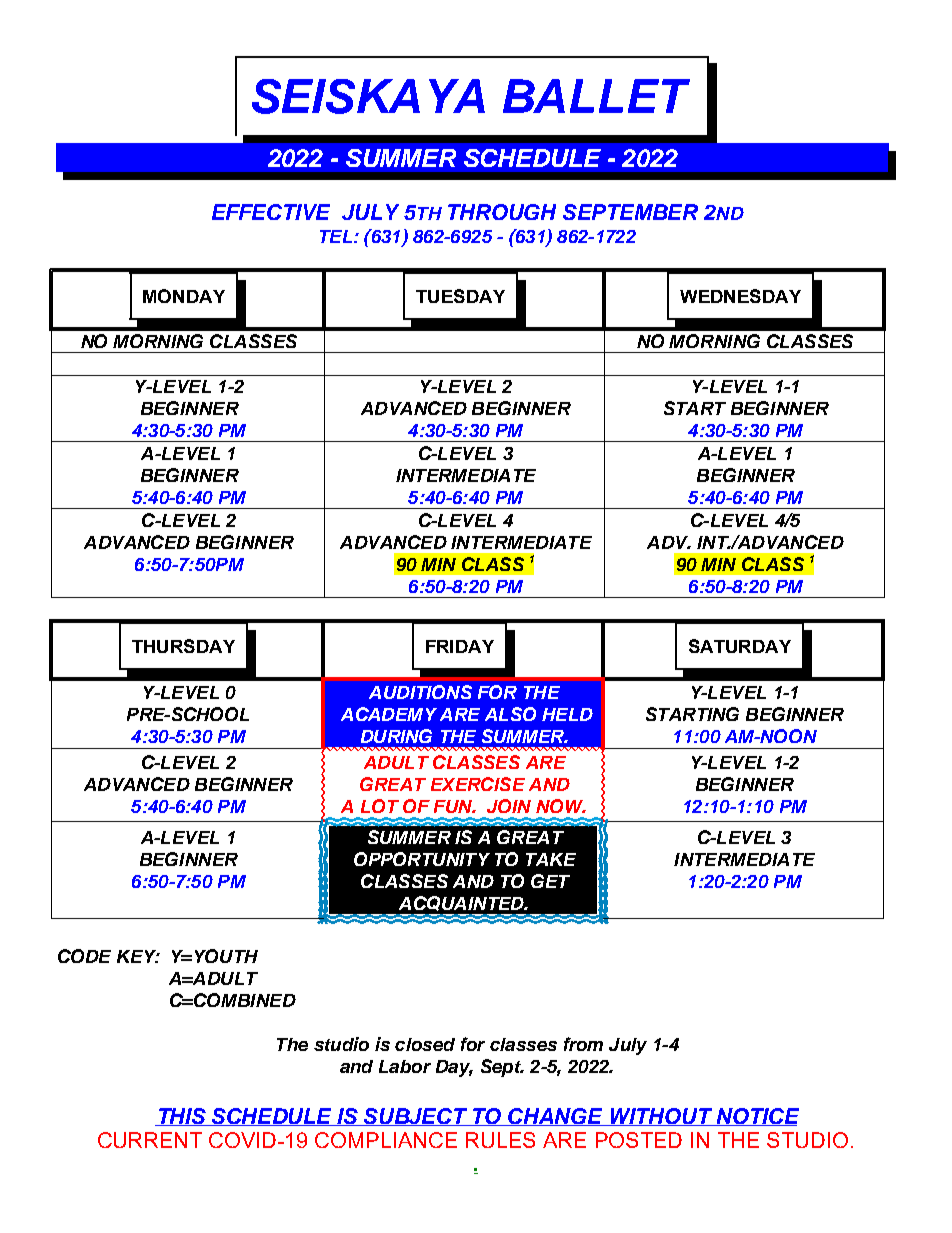  Describe the element at coordinates (183, 646) in the screenshot. I see `THURSDAY` at that location.
